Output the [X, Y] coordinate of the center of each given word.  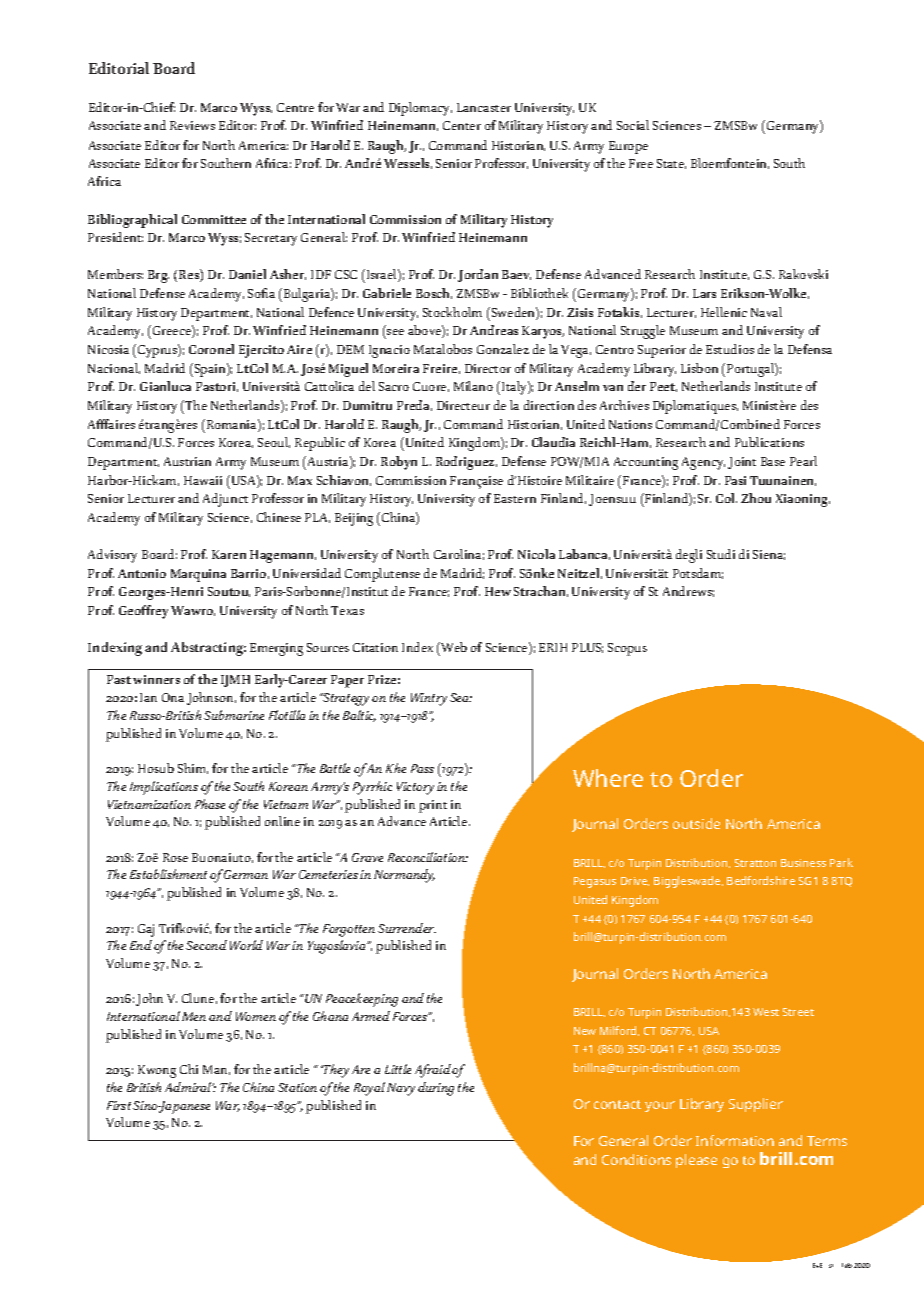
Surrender [407, 928]
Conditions [636, 1159]
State [671, 164]
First [119, 1105]
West [766, 1012]
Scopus [627, 649]
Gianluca [165, 386]
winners [156, 679]
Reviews [192, 125]
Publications [769, 442]
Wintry [429, 699]
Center [462, 125]
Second [206, 945]
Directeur [463, 405]
